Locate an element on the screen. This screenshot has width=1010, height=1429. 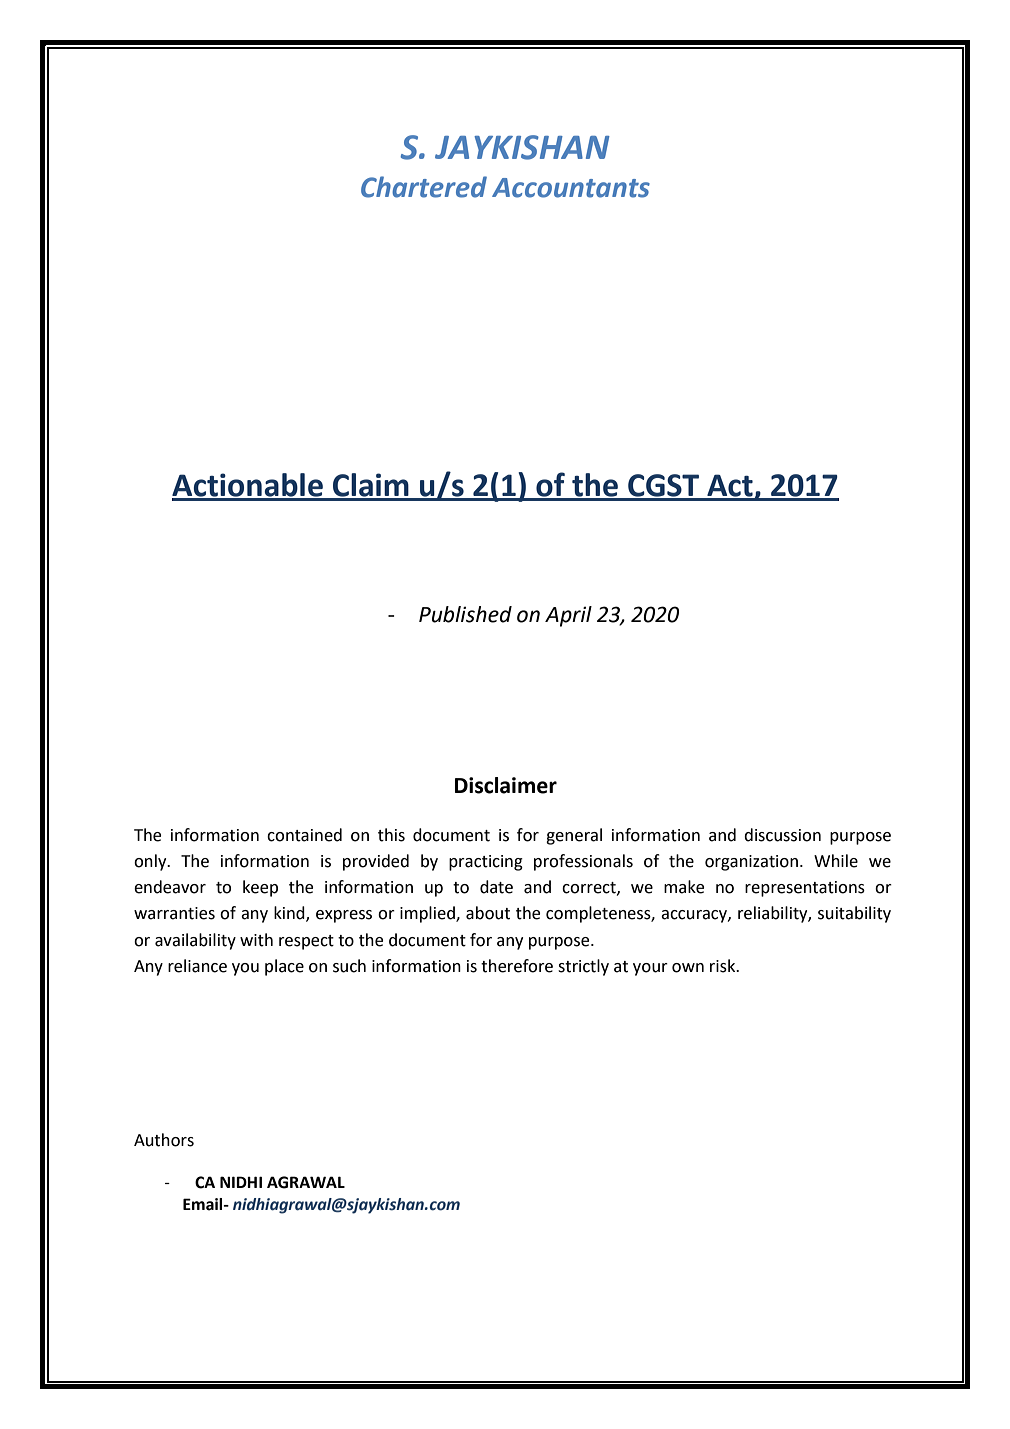
practicing is located at coordinates (486, 863).
